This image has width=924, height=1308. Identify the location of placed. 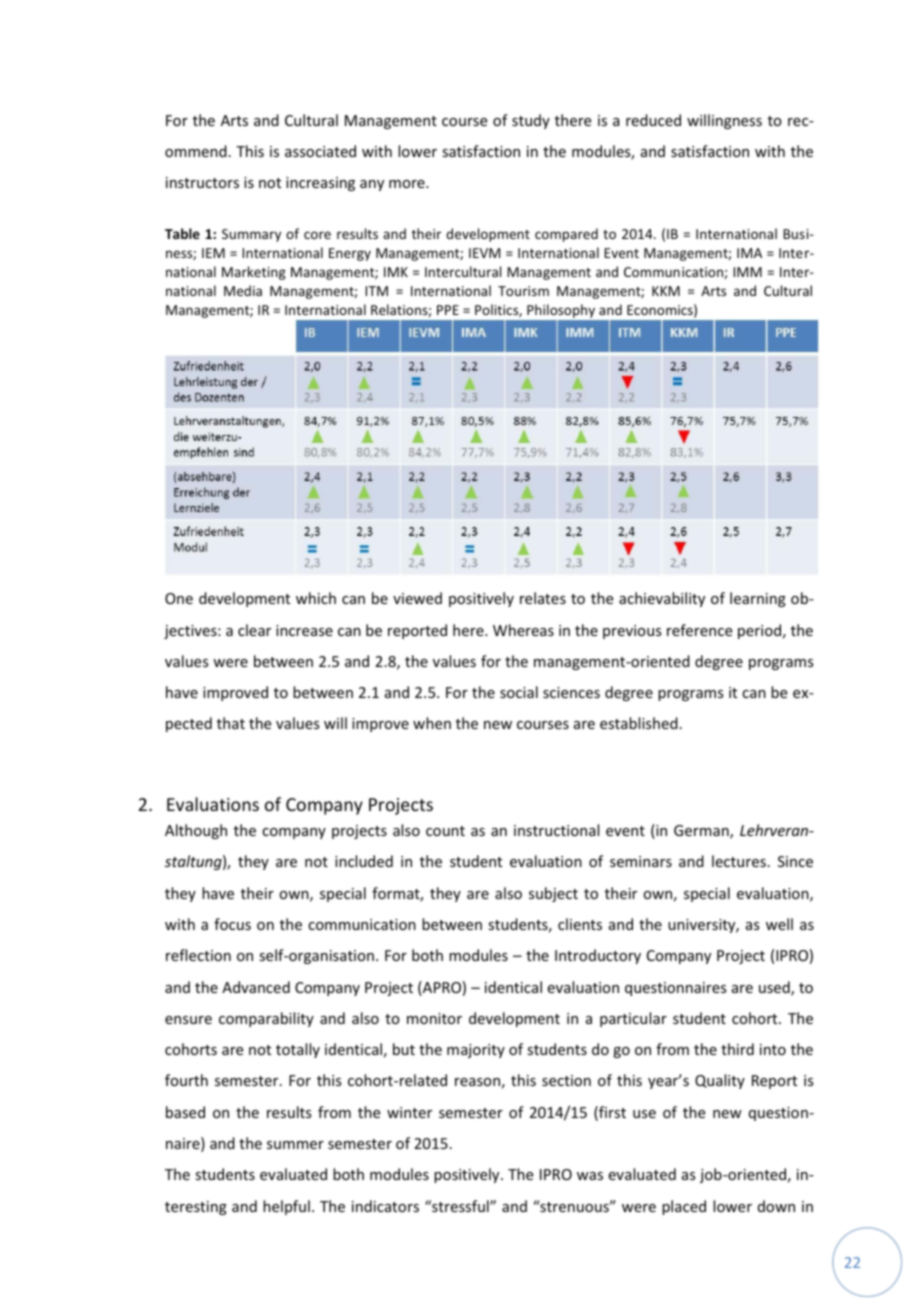
(684, 1207).
